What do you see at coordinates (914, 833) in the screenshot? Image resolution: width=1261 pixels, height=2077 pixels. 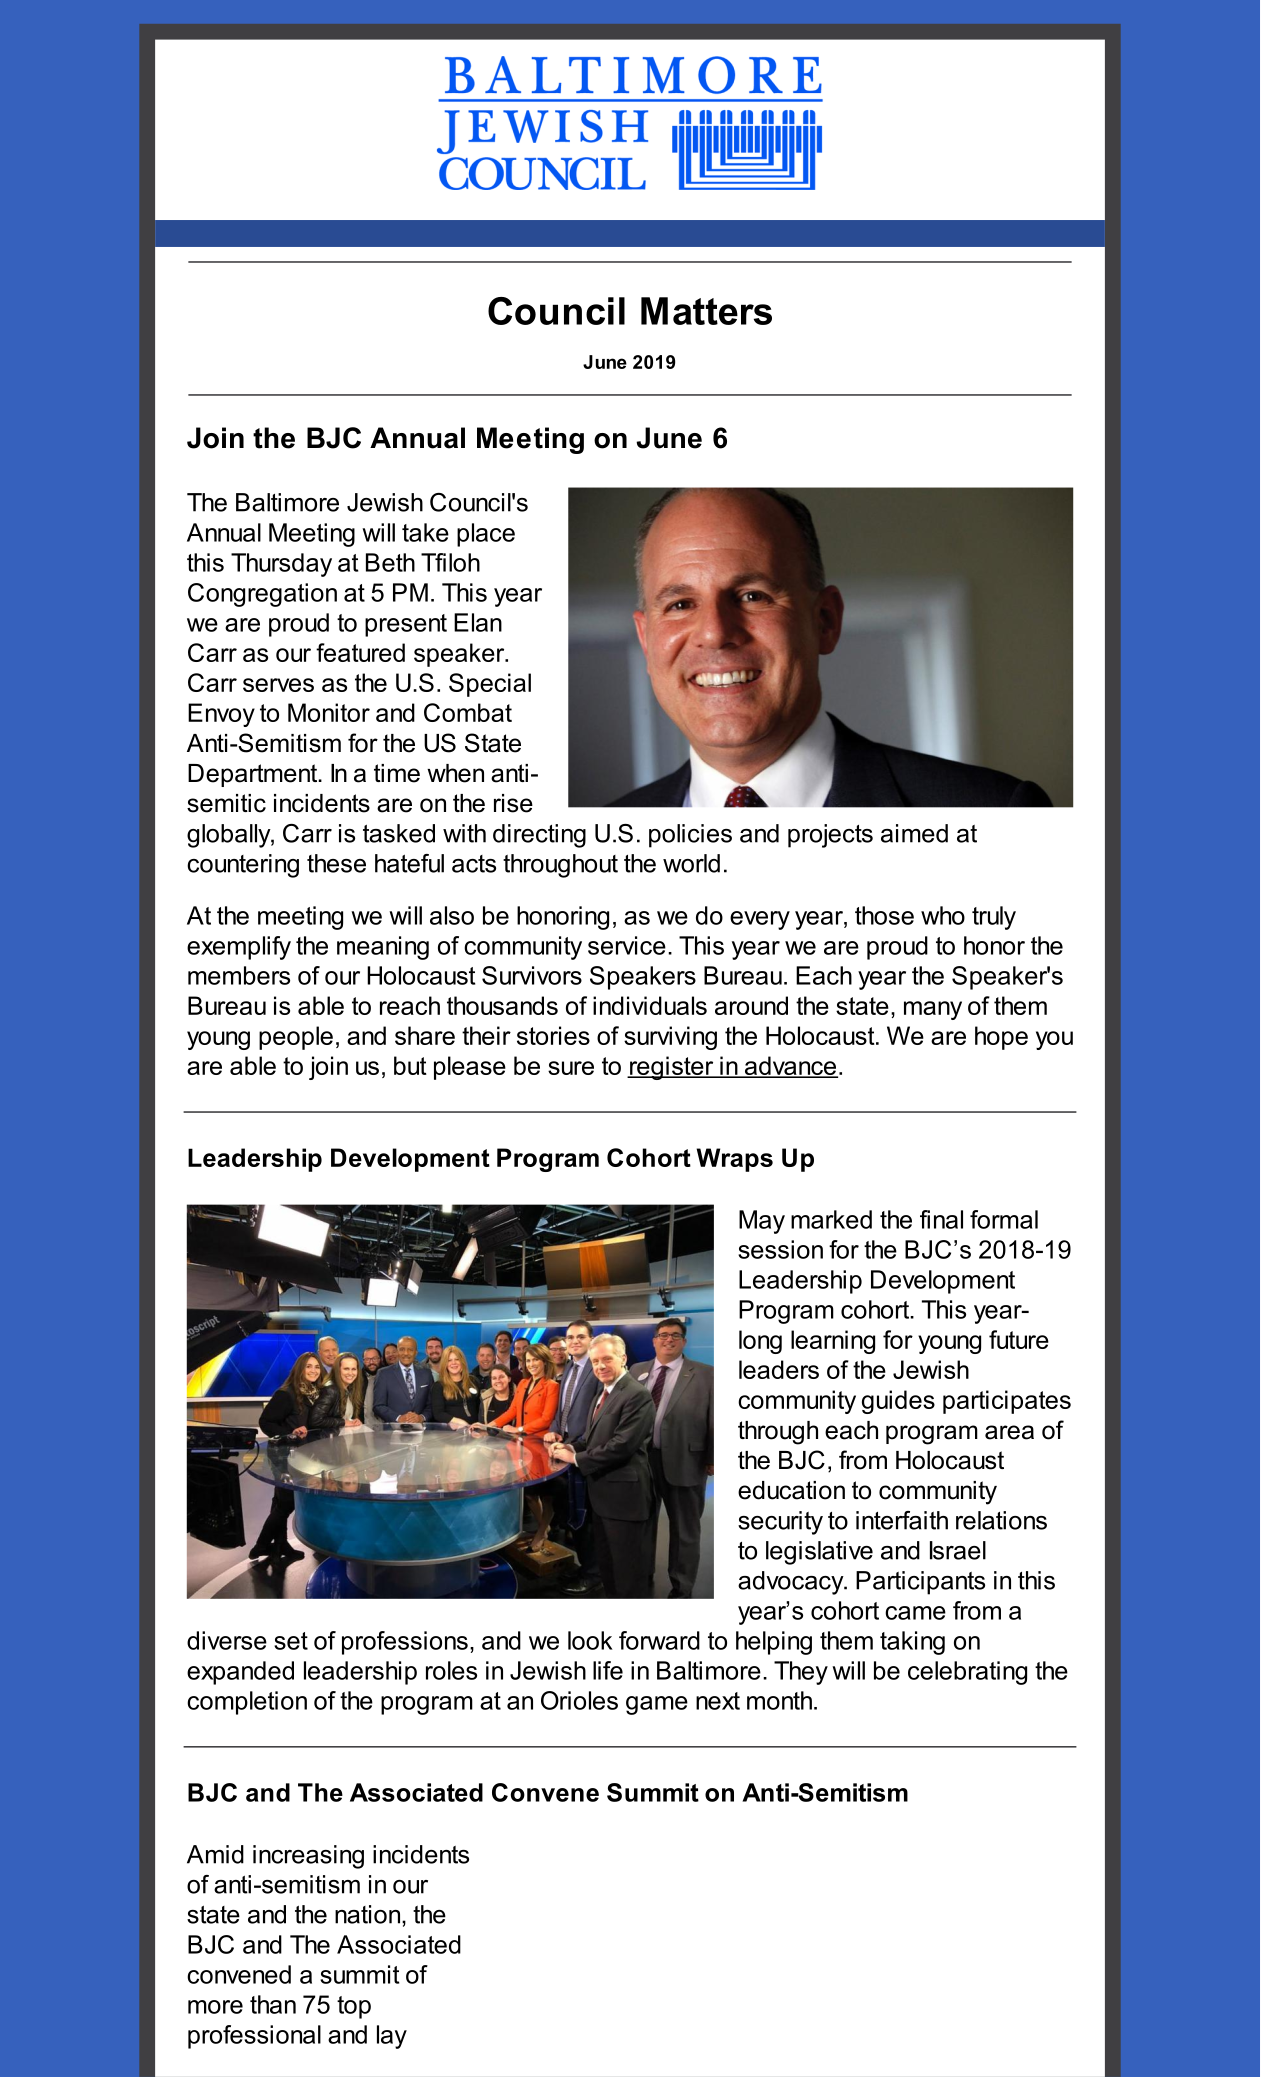 I see `aimed` at bounding box center [914, 833].
